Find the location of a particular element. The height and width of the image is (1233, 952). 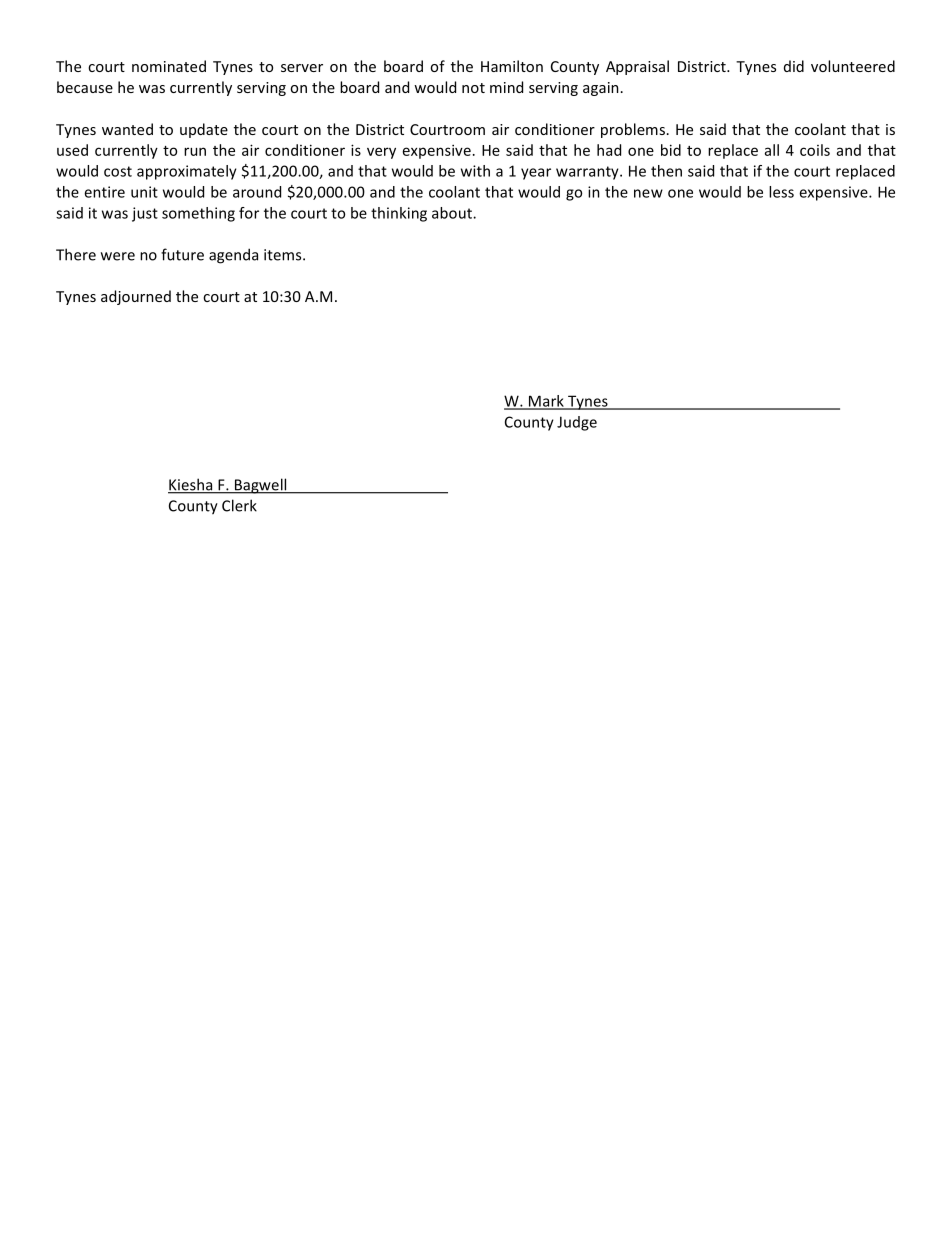

Judge is located at coordinates (577, 423).
